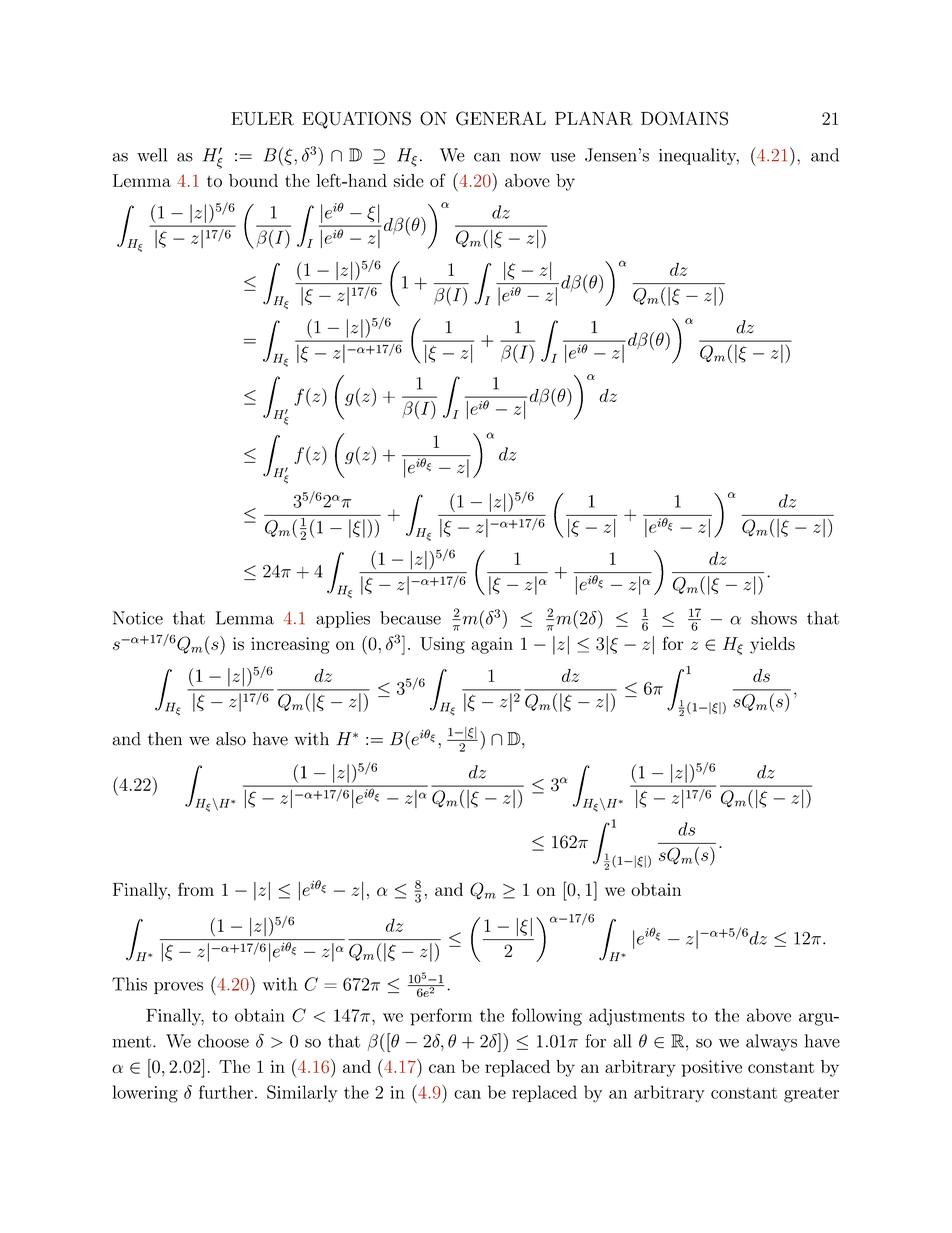 Image resolution: width=952 pixels, height=1233 pixels. What do you see at coordinates (223, 1041) in the page?
I see `choose` at bounding box center [223, 1041].
